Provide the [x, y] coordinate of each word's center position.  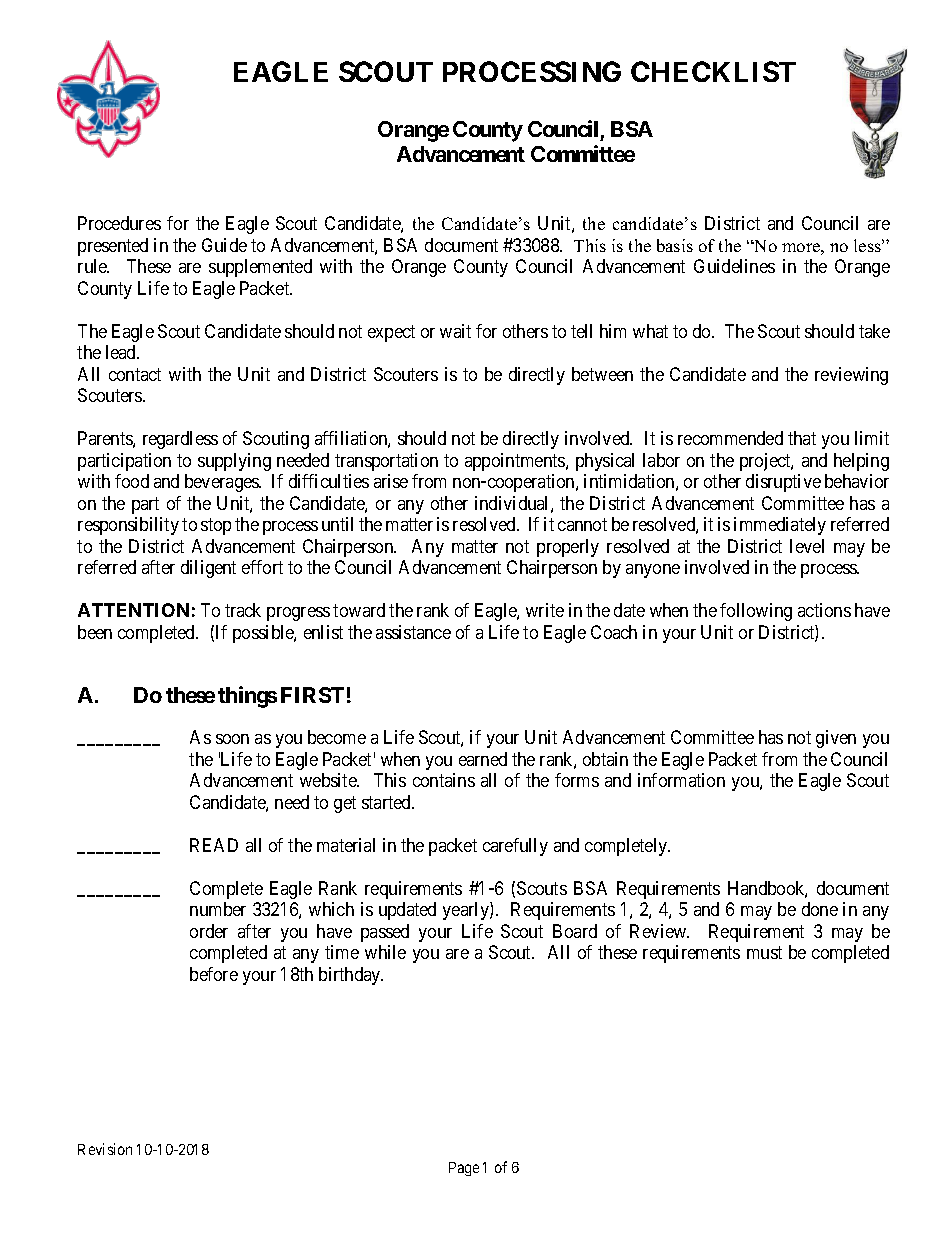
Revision [105, 1149]
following [756, 612]
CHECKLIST [713, 71]
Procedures [119, 223]
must [764, 952]
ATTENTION [133, 610]
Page [464, 1169]
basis [675, 245]
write [545, 610]
